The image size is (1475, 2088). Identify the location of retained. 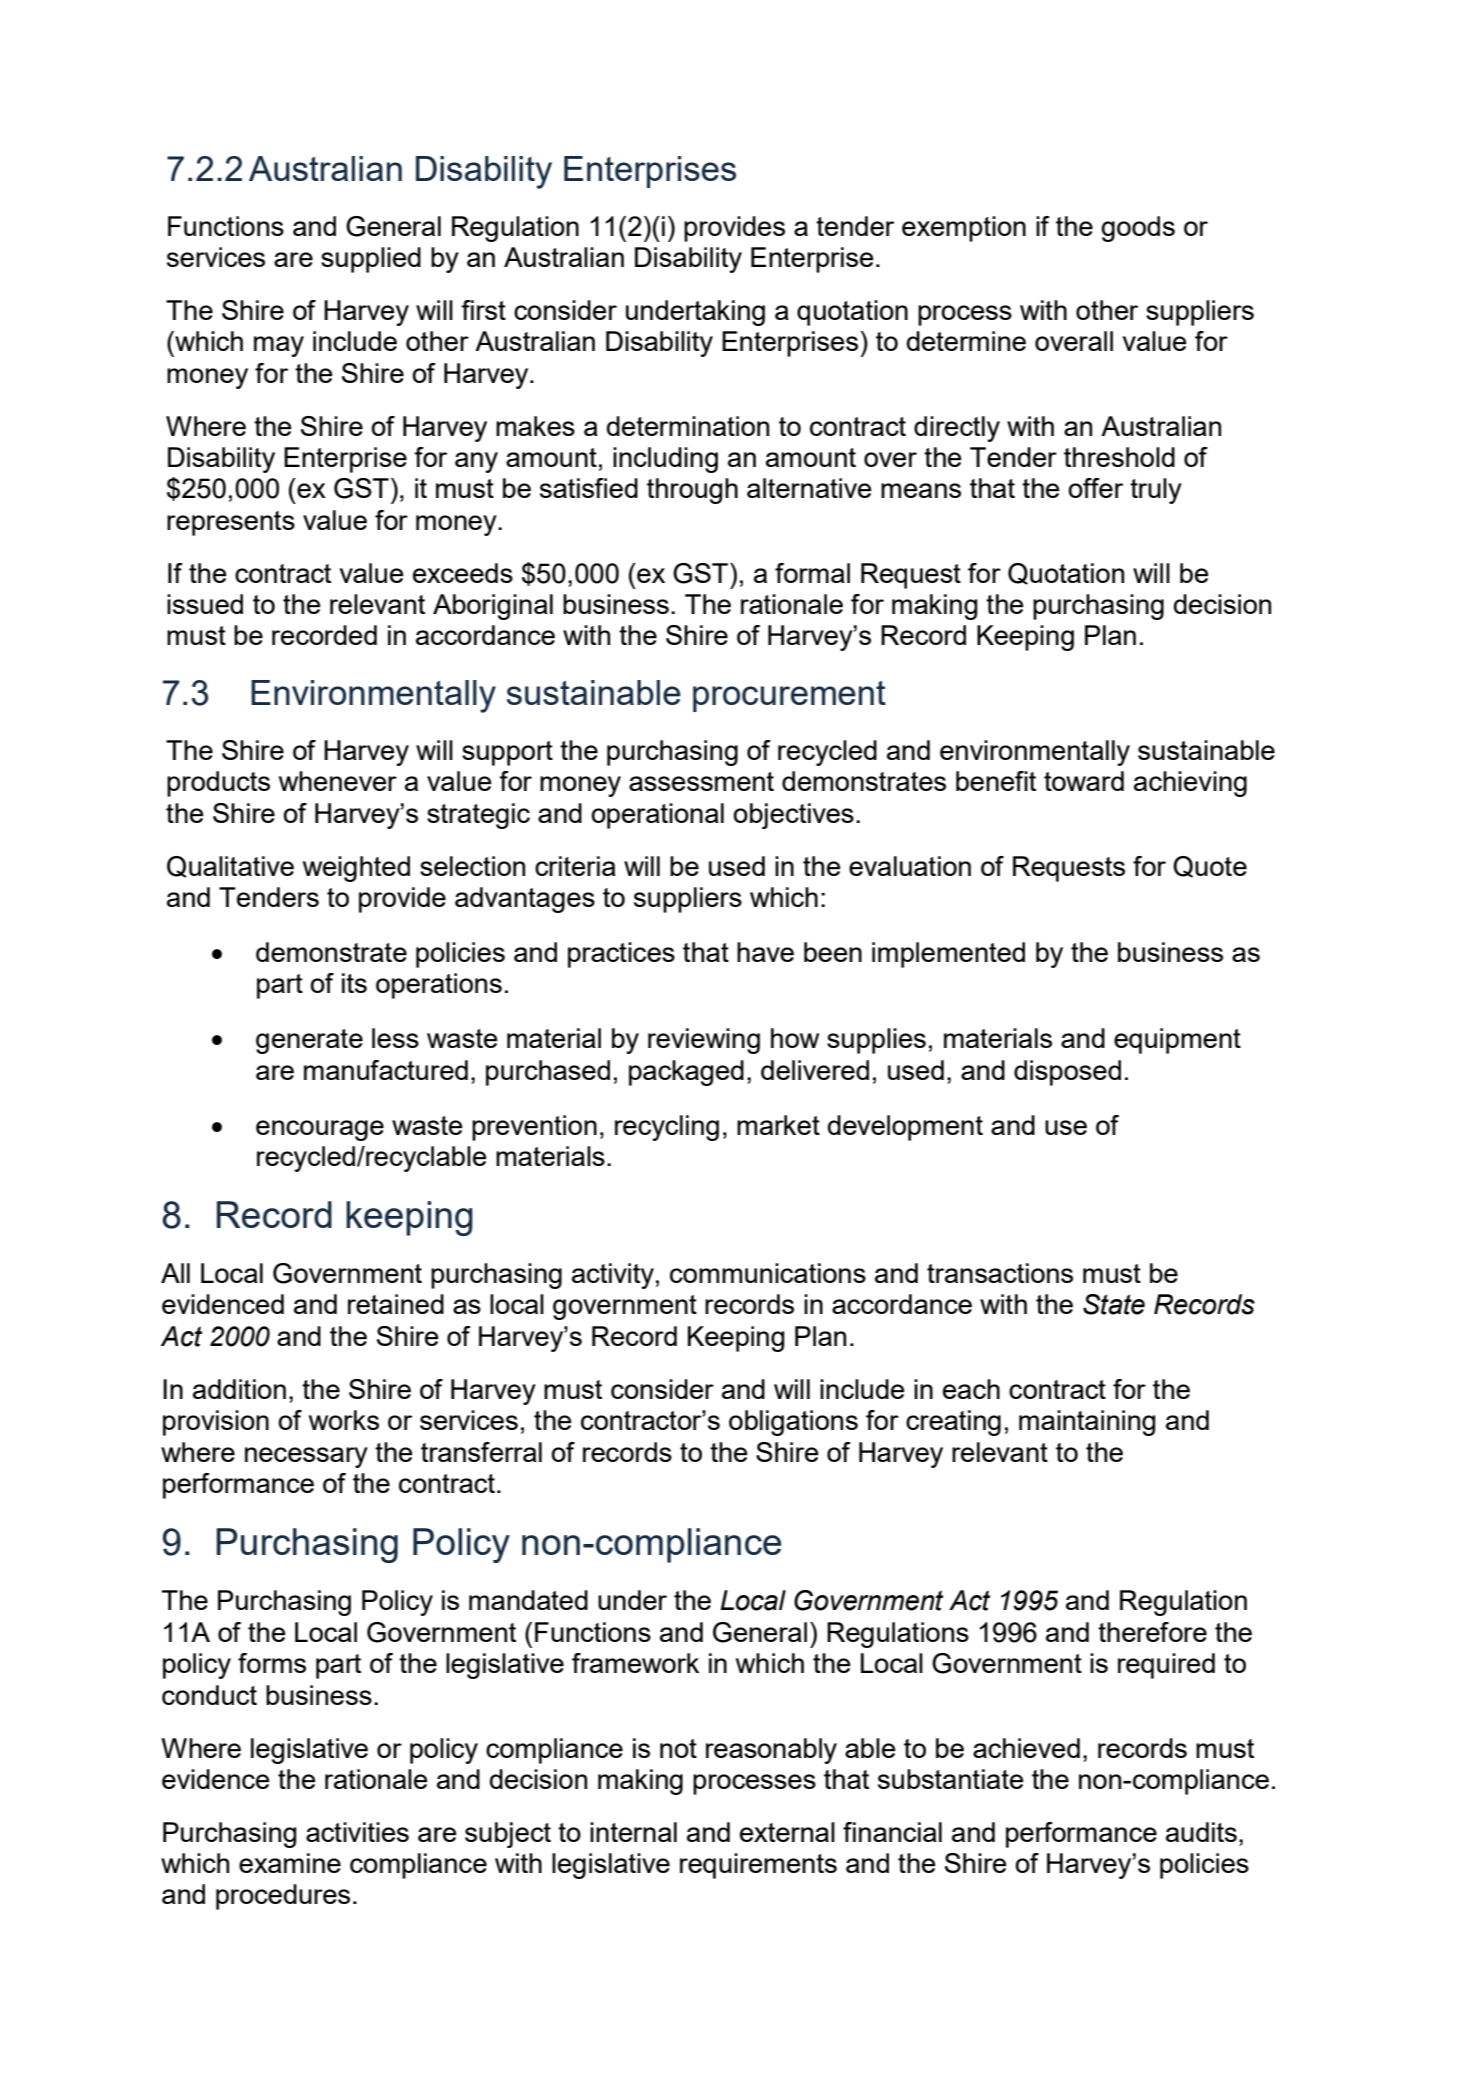
(396, 1304).
